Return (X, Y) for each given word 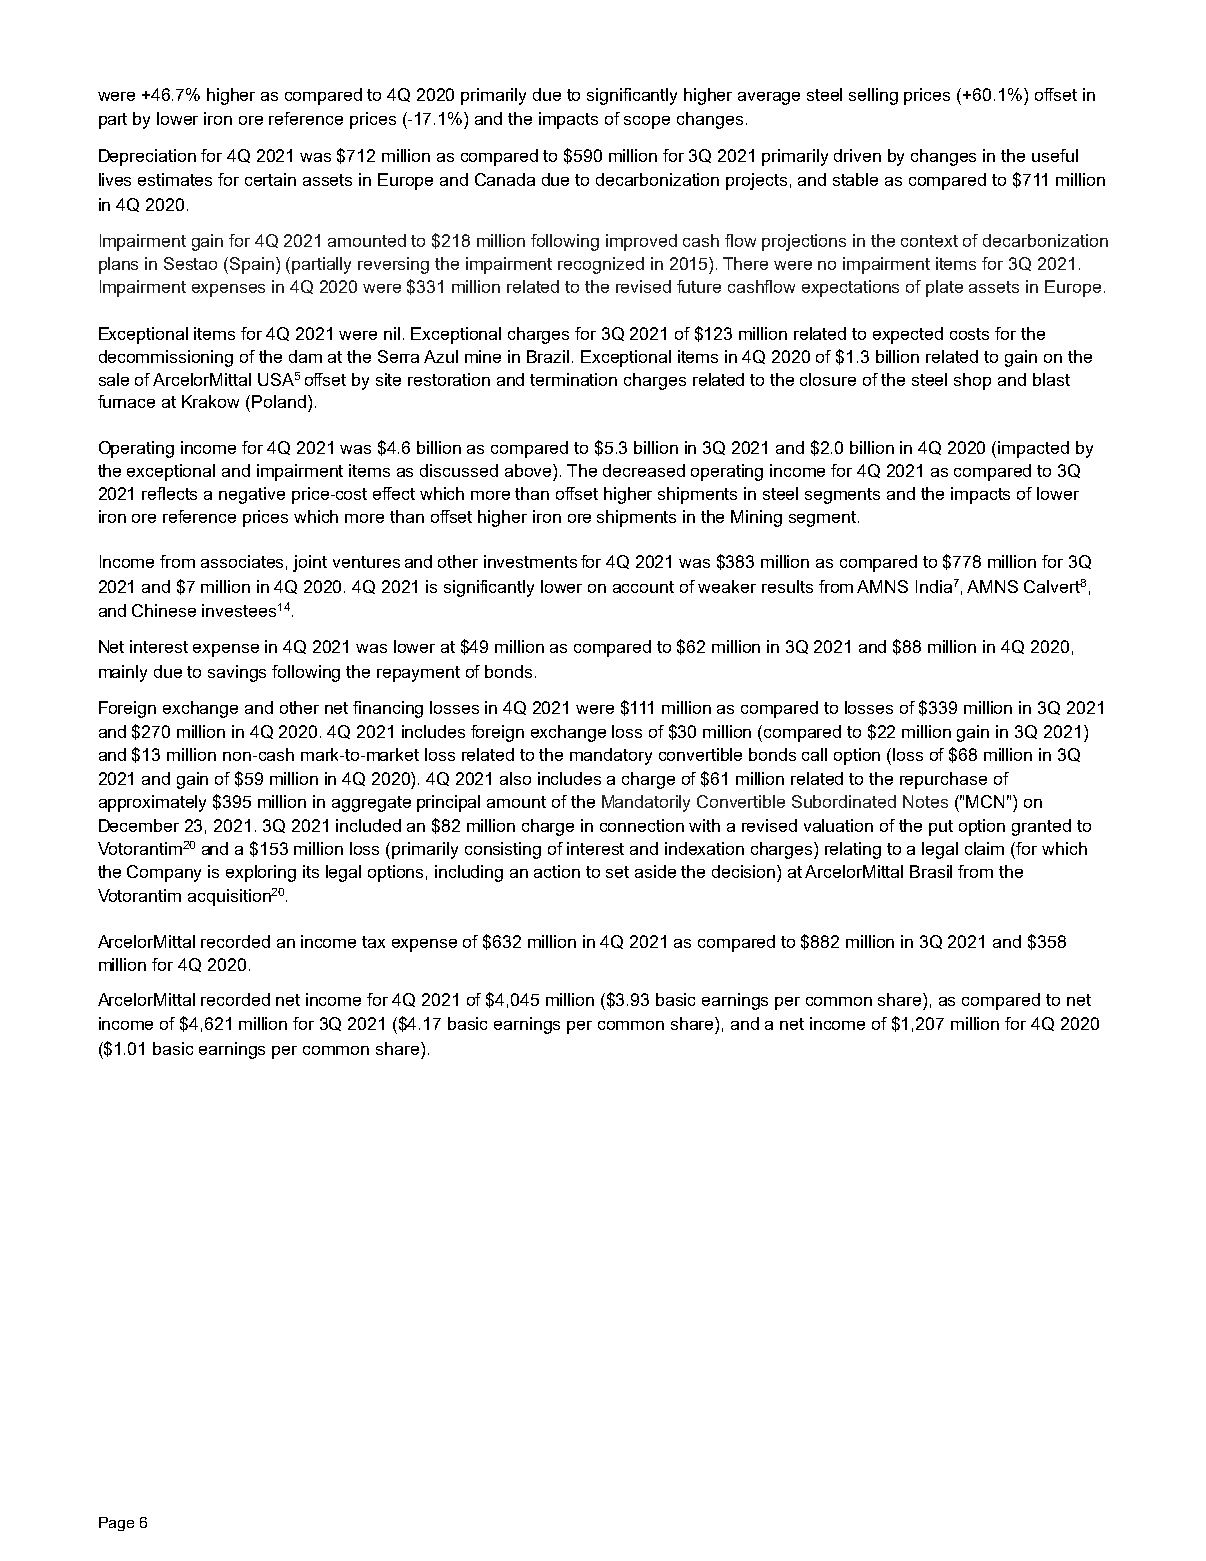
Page (116, 1524)
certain (270, 179)
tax (373, 942)
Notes (925, 801)
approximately (152, 803)
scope (647, 122)
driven (857, 155)
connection (642, 825)
